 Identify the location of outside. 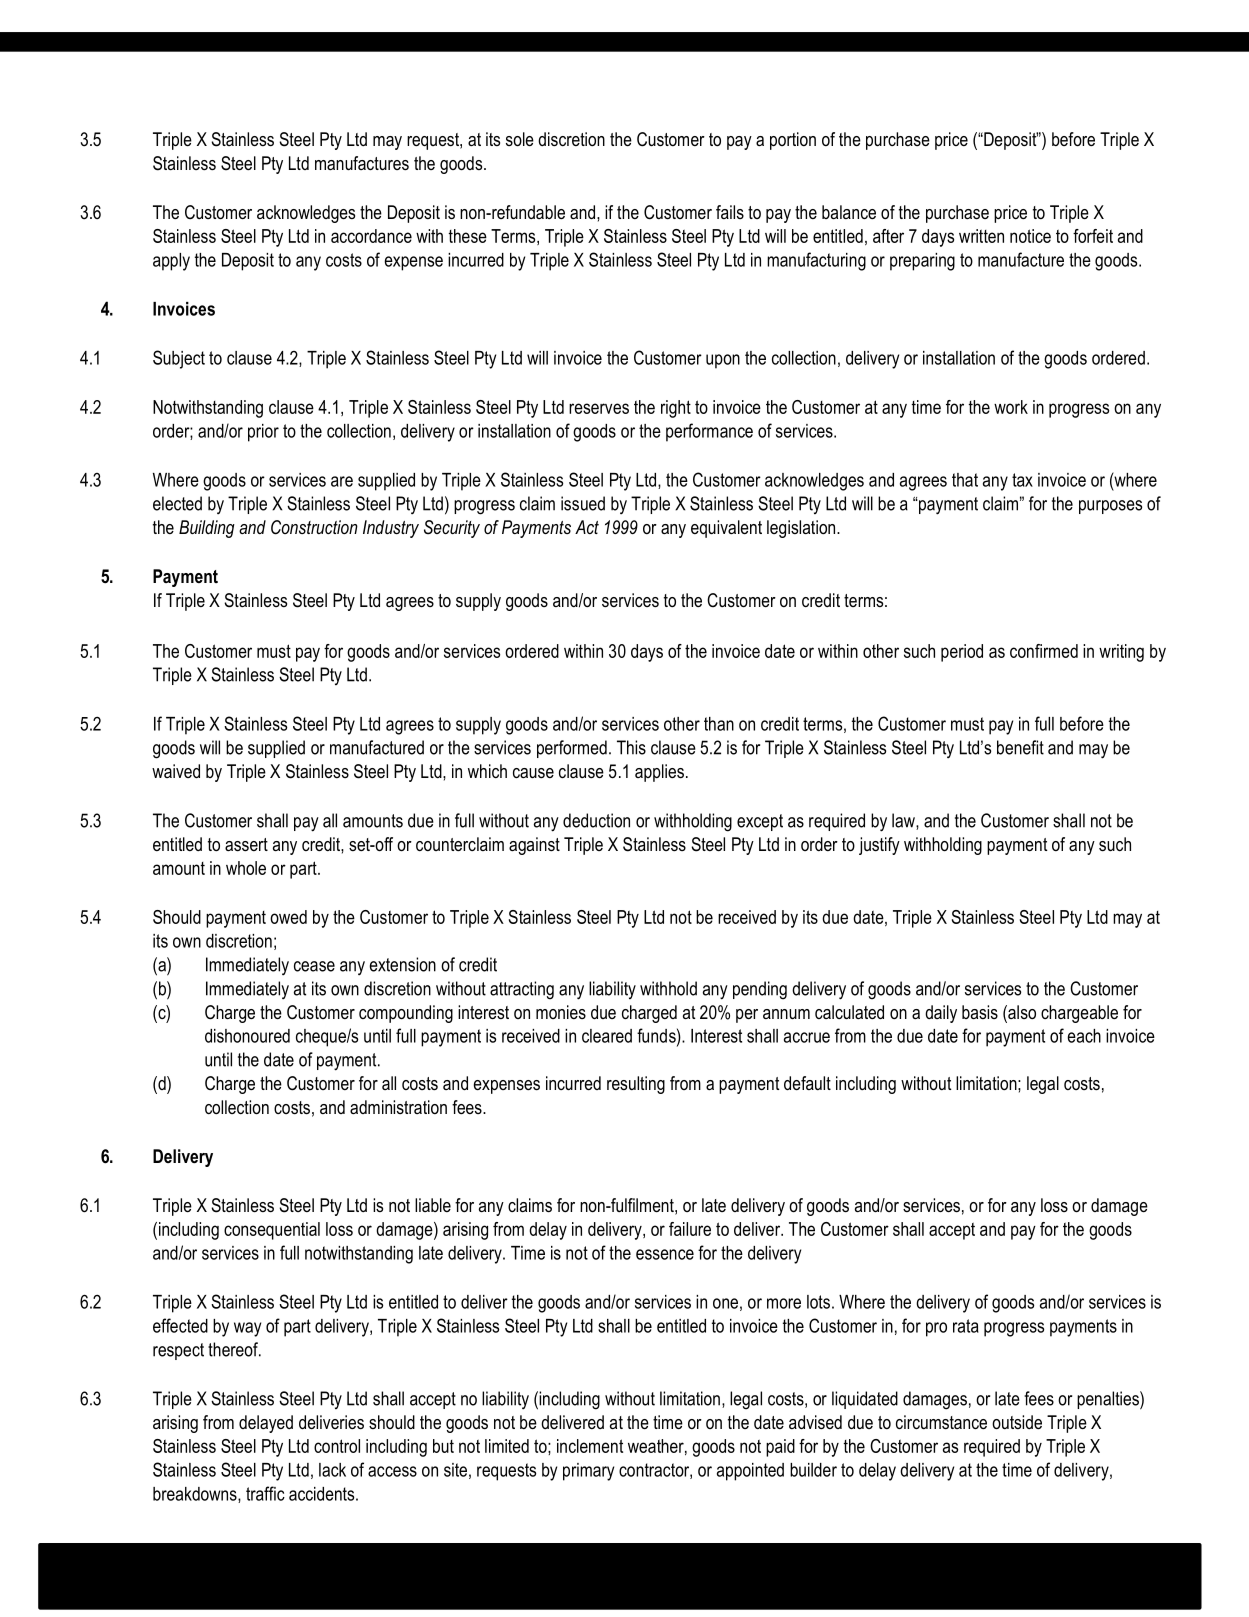
(1017, 1422).
